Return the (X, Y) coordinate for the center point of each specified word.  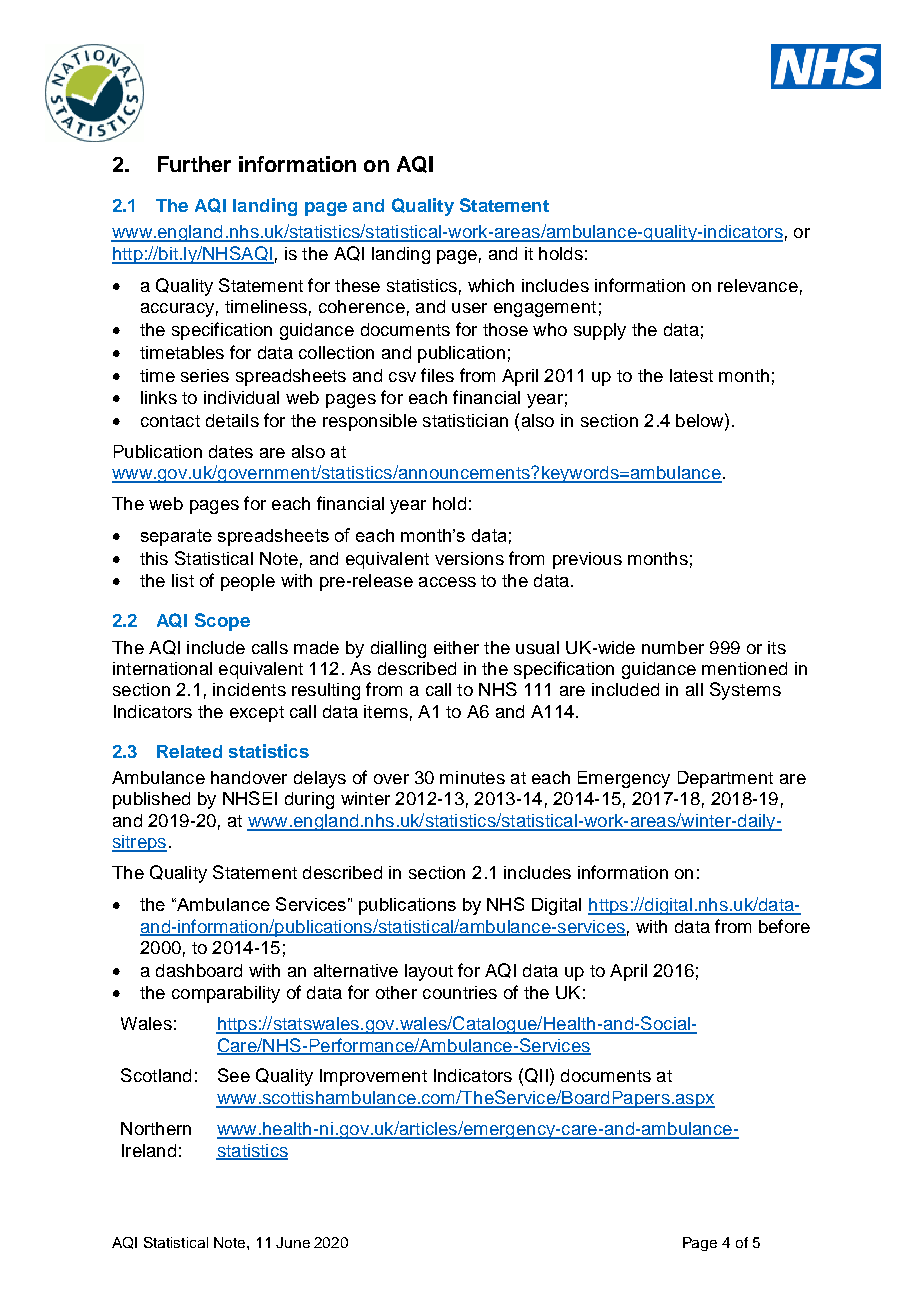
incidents (249, 689)
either (456, 647)
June (293, 1242)
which (491, 285)
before (784, 926)
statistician (465, 420)
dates (231, 451)
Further (194, 164)
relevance (758, 285)
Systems (745, 691)
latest (691, 375)
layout (429, 972)
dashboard (199, 970)
